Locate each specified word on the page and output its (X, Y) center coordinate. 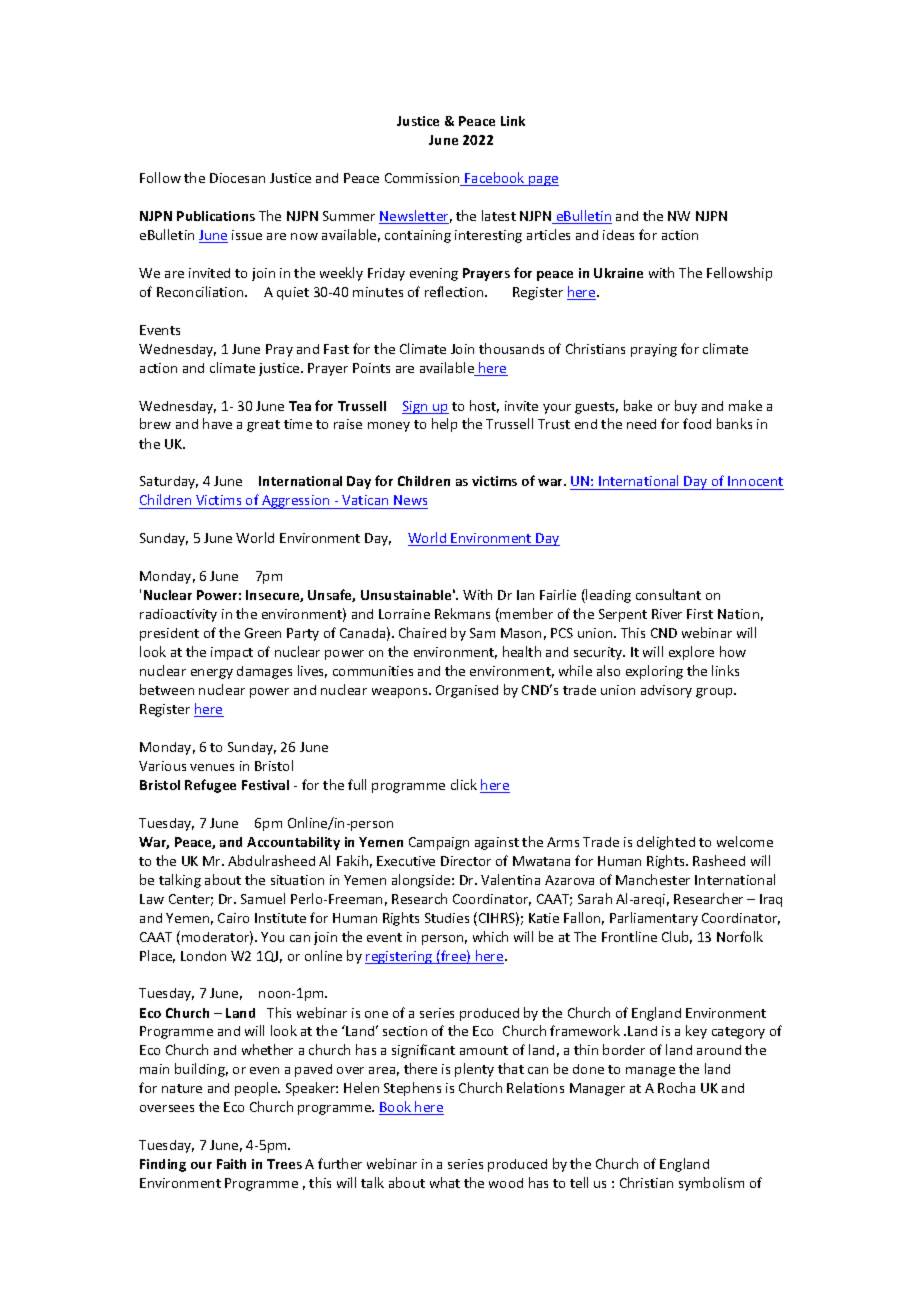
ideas (618, 235)
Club (677, 937)
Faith (231, 1164)
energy (212, 674)
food (697, 423)
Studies (447, 918)
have (217, 423)
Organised (467, 691)
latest (499, 215)
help (444, 425)
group (716, 693)
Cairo (233, 918)
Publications (216, 216)
